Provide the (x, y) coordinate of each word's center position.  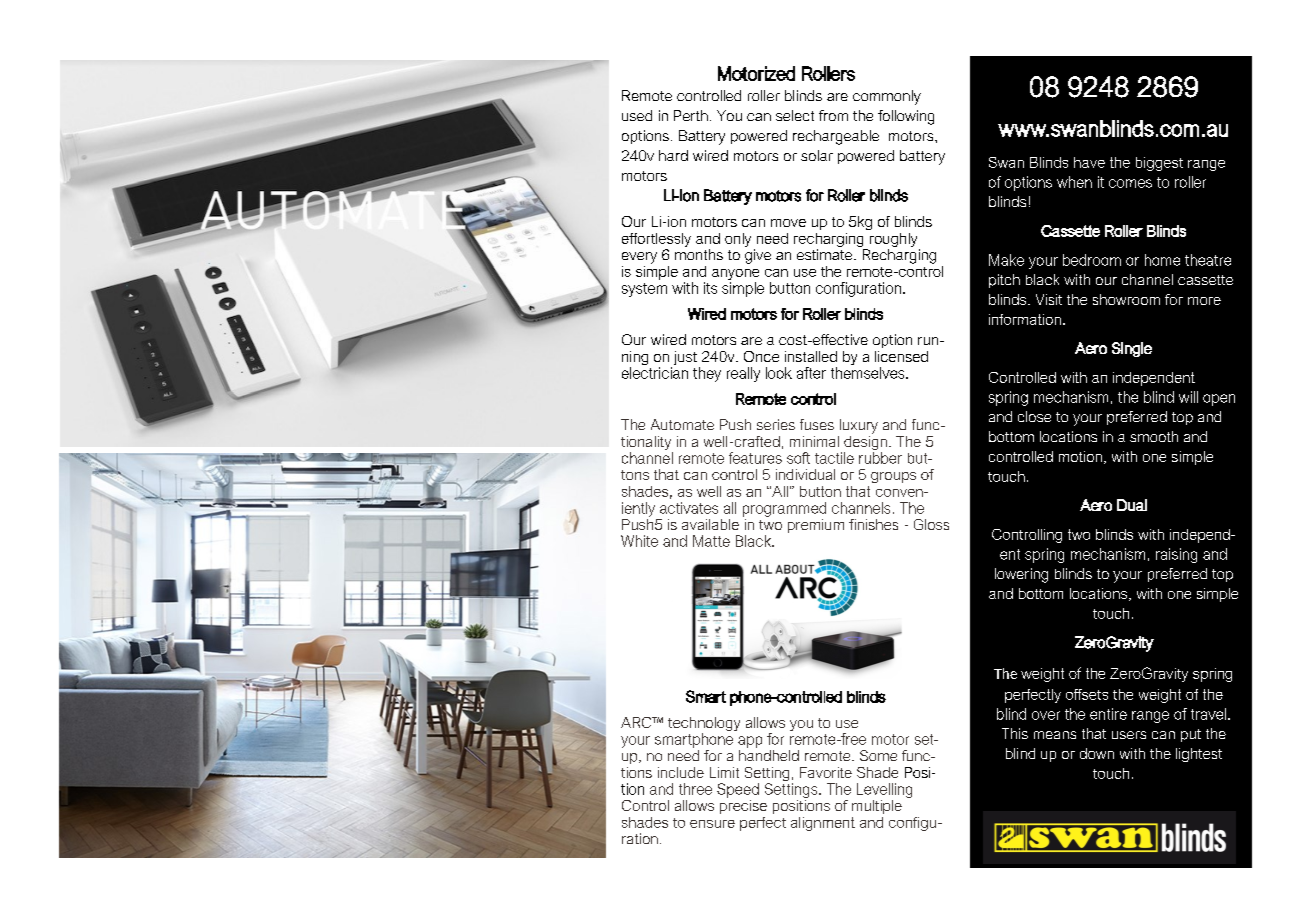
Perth (691, 115)
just (684, 359)
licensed (901, 356)
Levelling (884, 790)
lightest (1199, 755)
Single (1132, 349)
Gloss (931, 524)
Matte (711, 541)
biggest (1159, 164)
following (906, 117)
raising (1176, 555)
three (695, 789)
